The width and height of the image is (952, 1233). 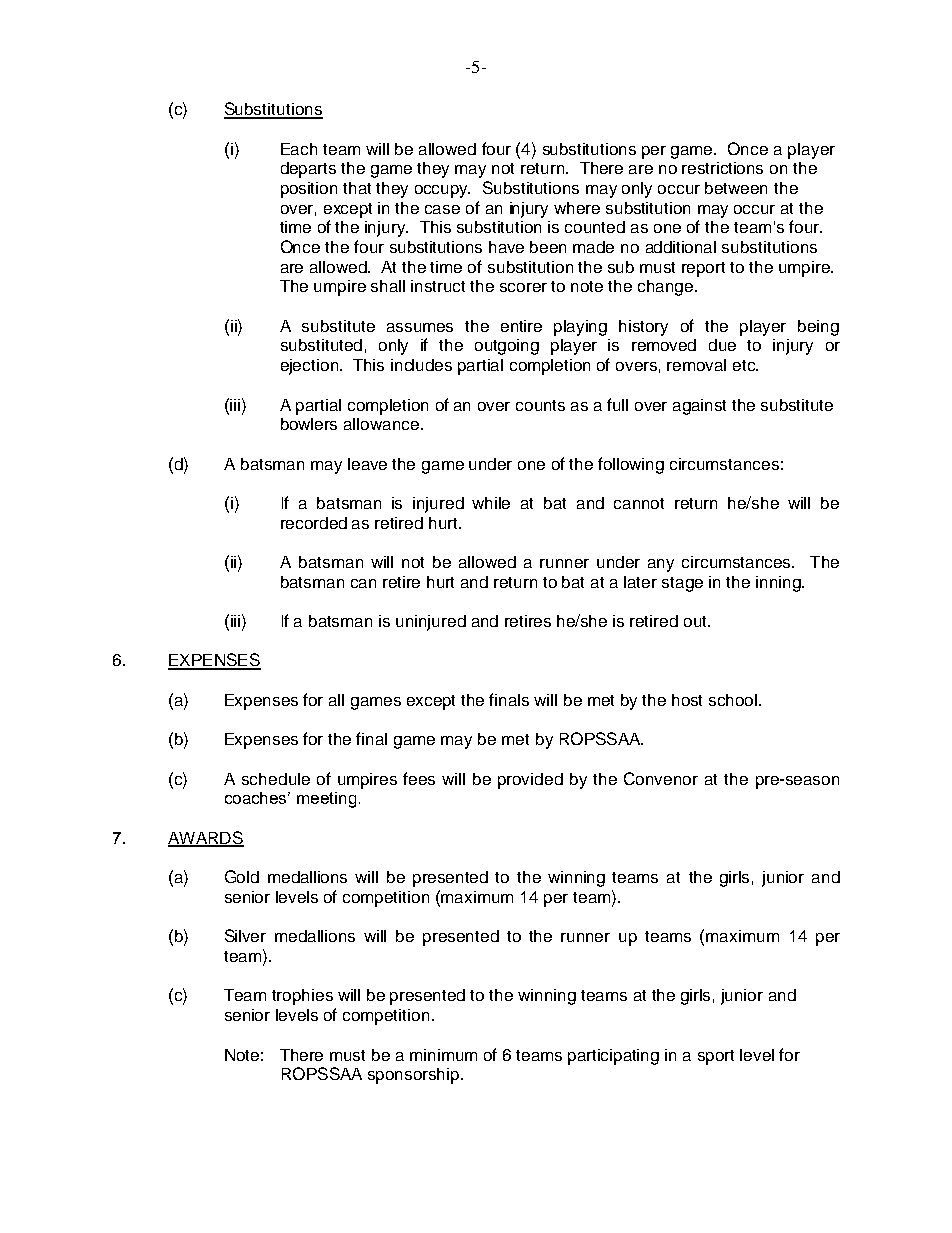 What do you see at coordinates (640, 582) in the image?
I see `later` at bounding box center [640, 582].
